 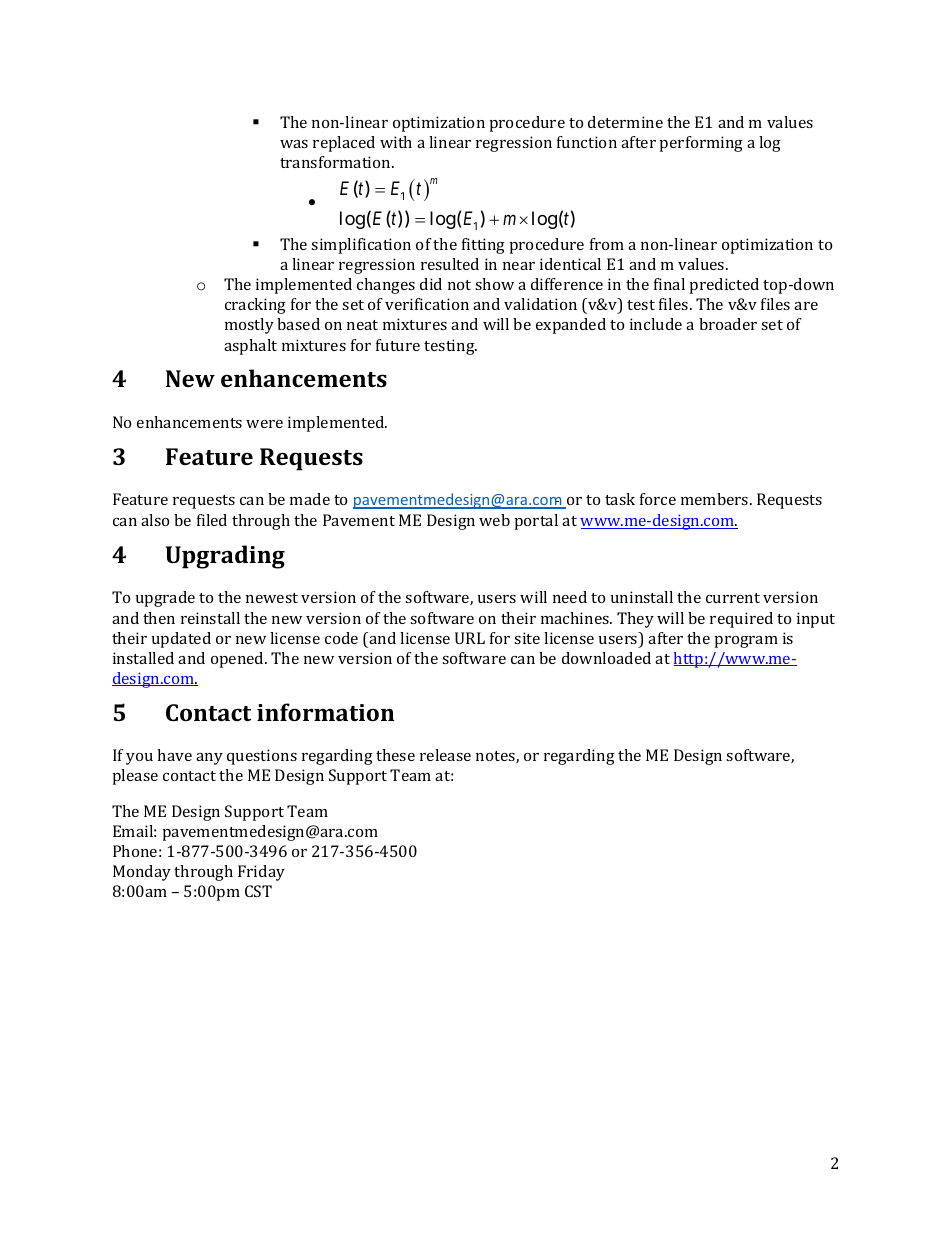 I want to click on with, so click(x=396, y=142).
